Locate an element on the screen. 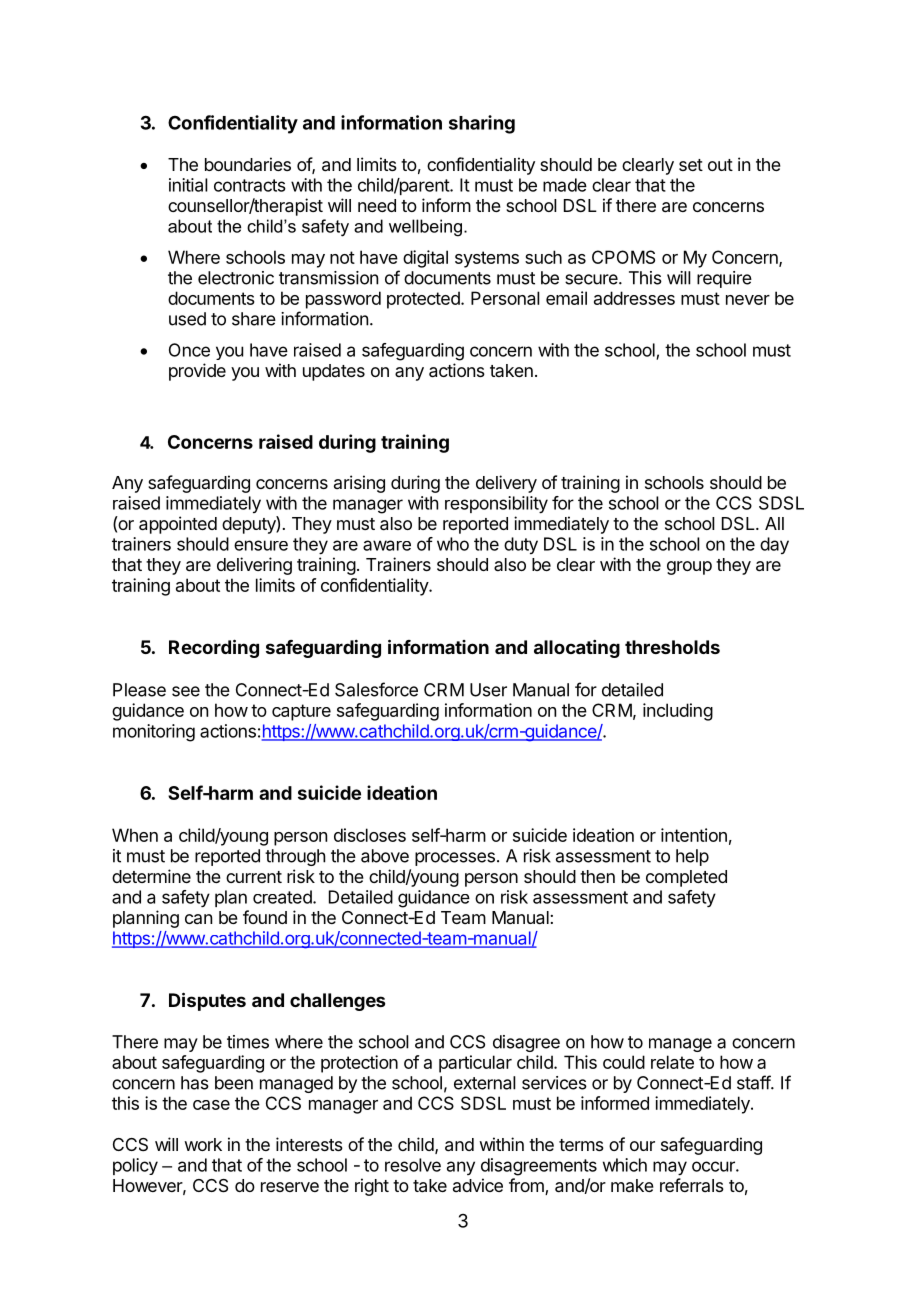 The width and height of the screenshot is (924, 1308). set is located at coordinates (691, 165).
